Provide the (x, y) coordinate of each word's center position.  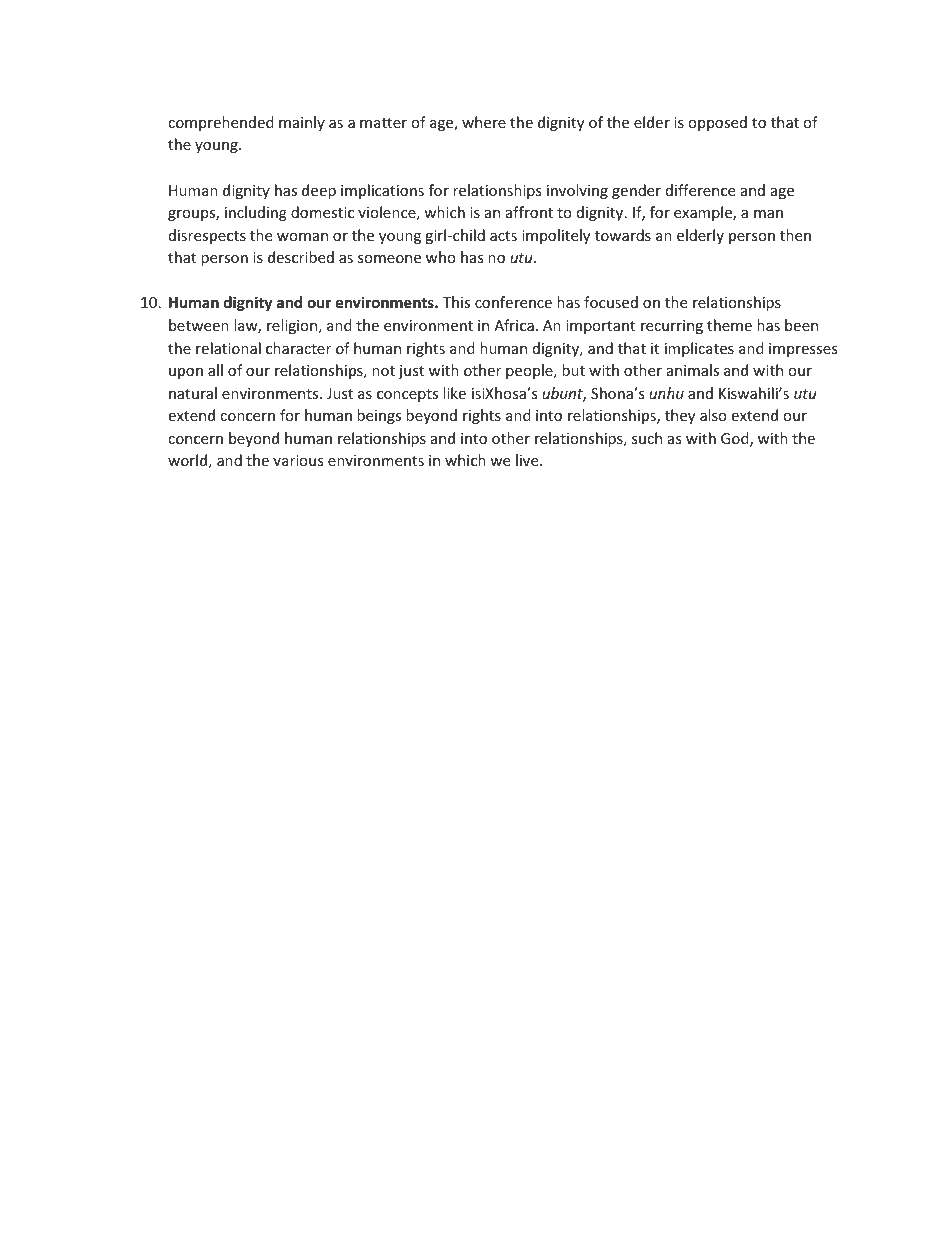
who (441, 257)
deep (319, 191)
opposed (717, 123)
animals (693, 370)
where (484, 122)
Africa (514, 325)
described (301, 257)
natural (193, 393)
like (454, 393)
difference (700, 190)
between (199, 325)
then (795, 235)
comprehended (221, 123)
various (298, 460)
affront (529, 212)
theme (729, 325)
